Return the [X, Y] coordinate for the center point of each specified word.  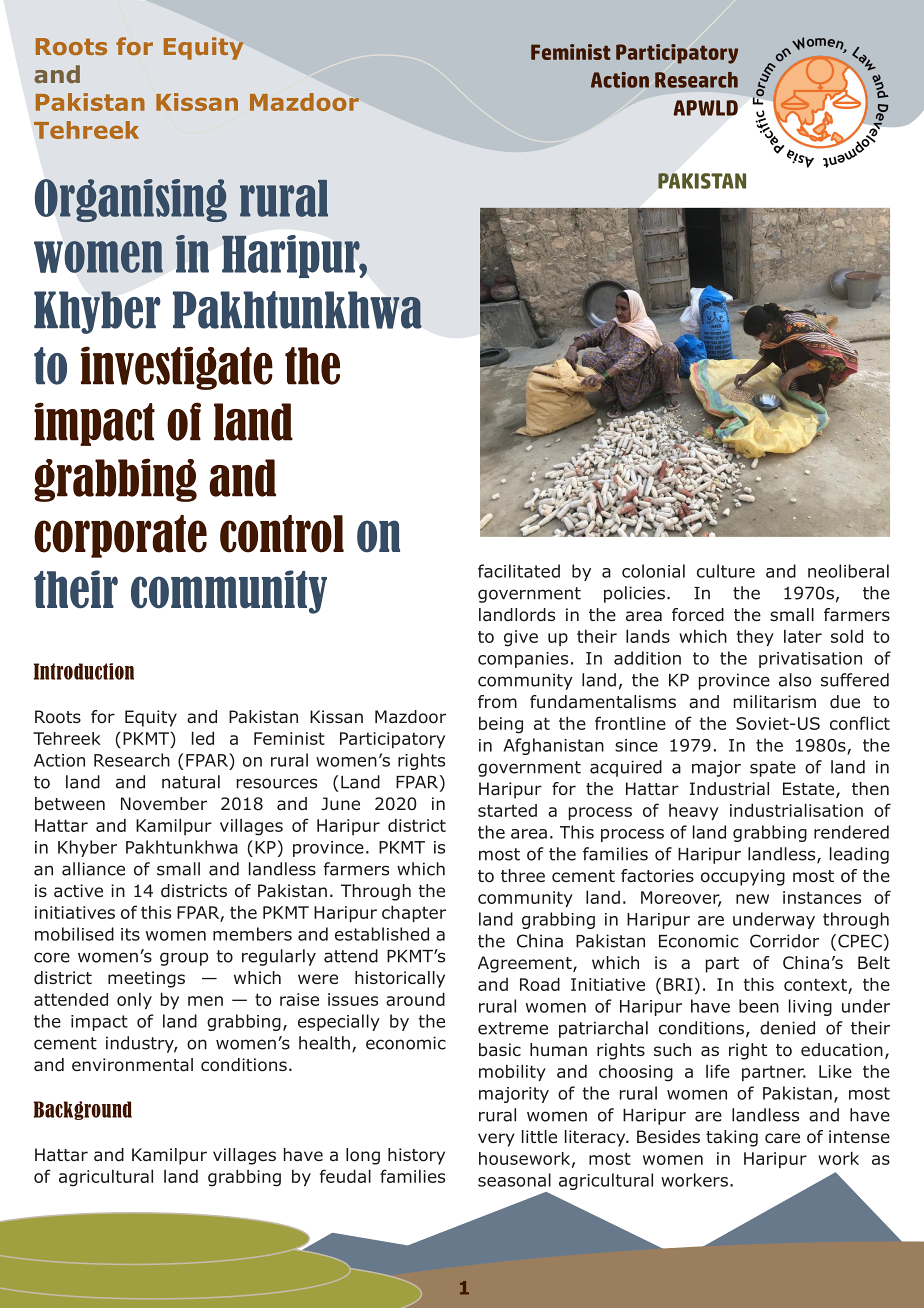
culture [726, 571]
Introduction [84, 671]
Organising [131, 200]
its [130, 934]
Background [82, 1110]
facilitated [519, 571]
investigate [177, 368]
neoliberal [848, 571]
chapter [414, 913]
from [497, 702]
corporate [120, 536]
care [782, 1138]
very [496, 1140]
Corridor [784, 941]
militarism [775, 702]
